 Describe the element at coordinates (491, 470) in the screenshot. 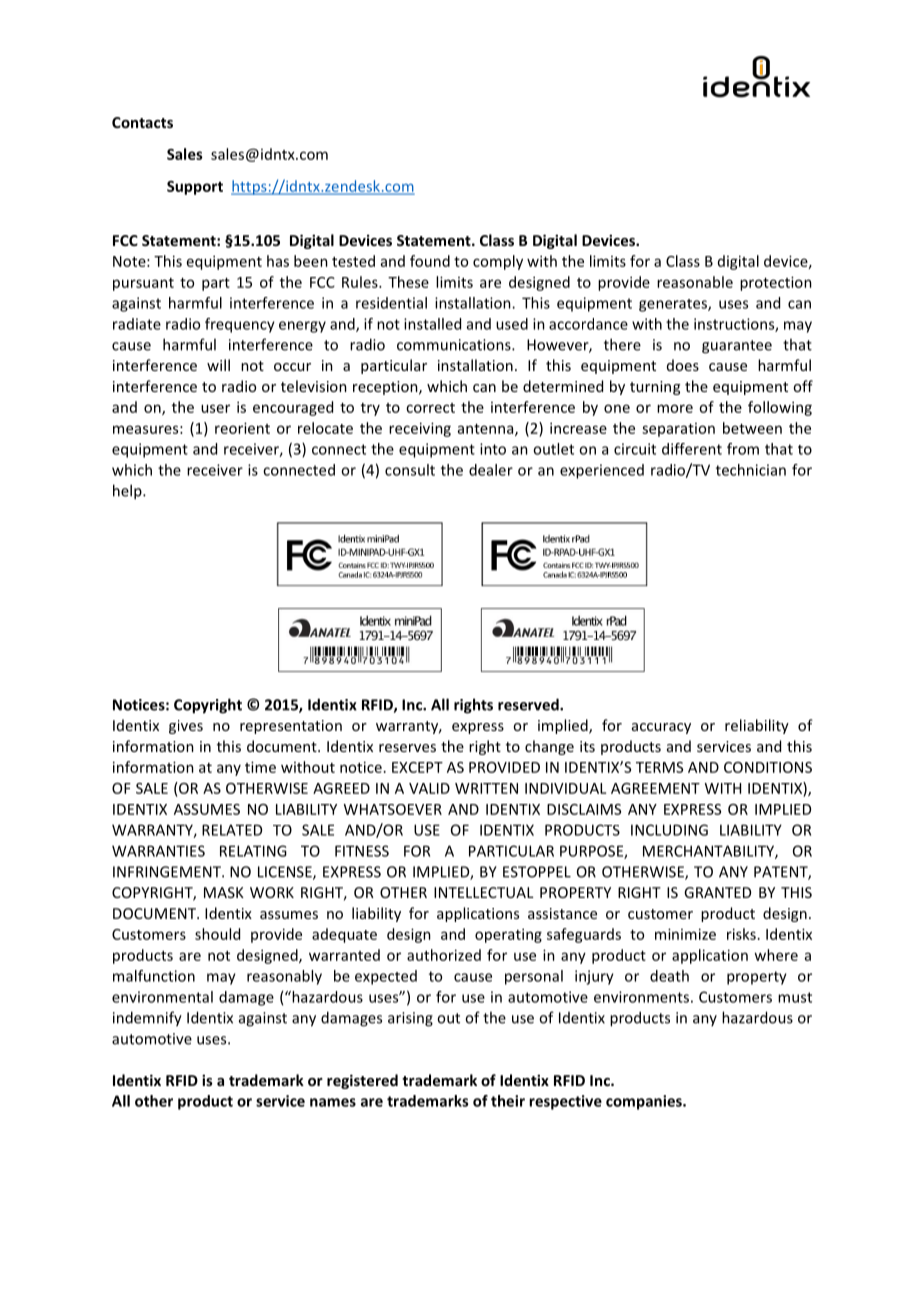

I see `dealer` at that location.
